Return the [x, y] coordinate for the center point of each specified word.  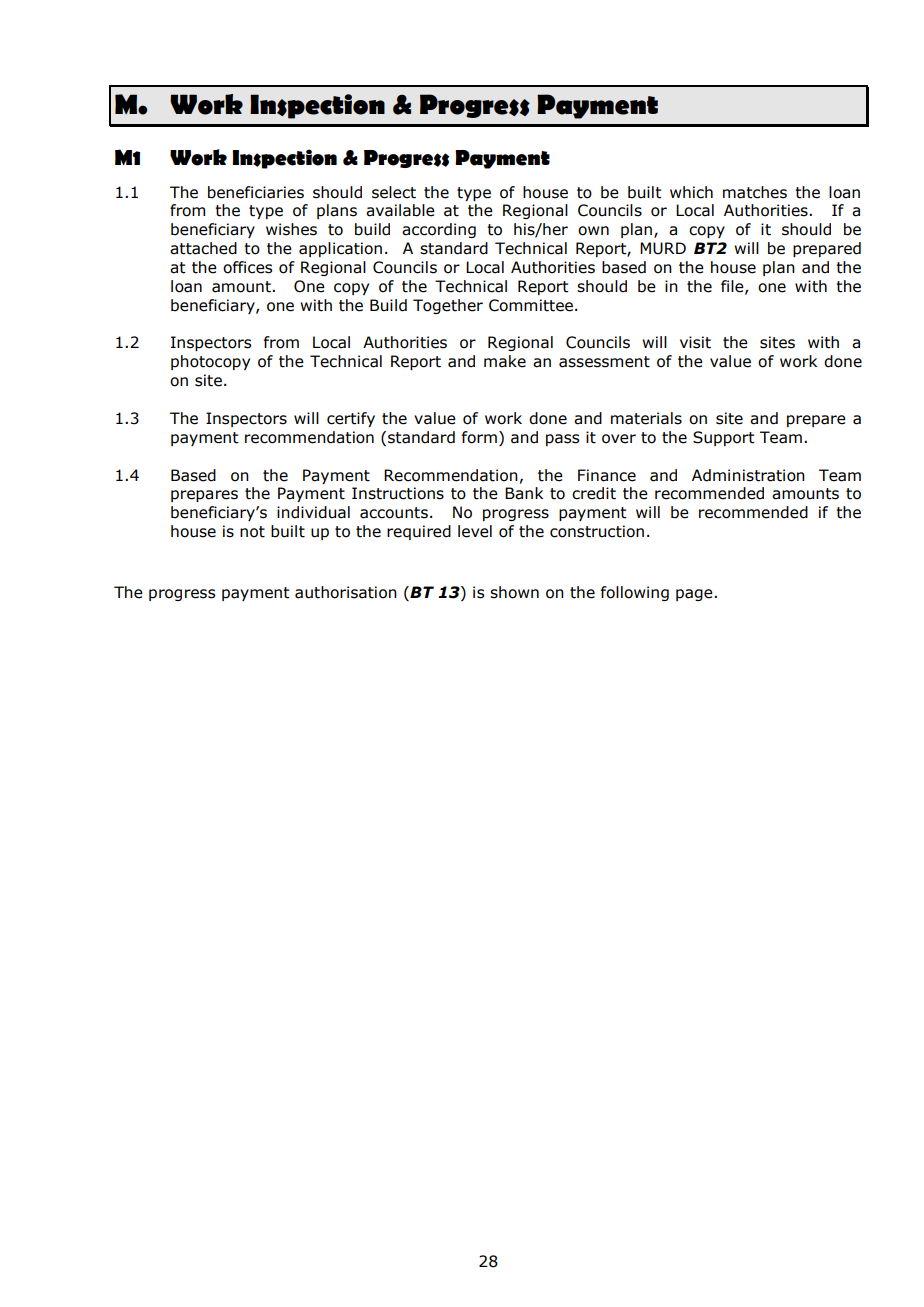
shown [514, 592]
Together [448, 306]
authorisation [346, 592]
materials [646, 418]
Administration [748, 475]
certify [351, 419]
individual [313, 512]
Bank [524, 493]
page [695, 595]
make [505, 361]
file [733, 287]
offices [247, 267]
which [691, 192]
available [400, 210]
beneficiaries [256, 192]
